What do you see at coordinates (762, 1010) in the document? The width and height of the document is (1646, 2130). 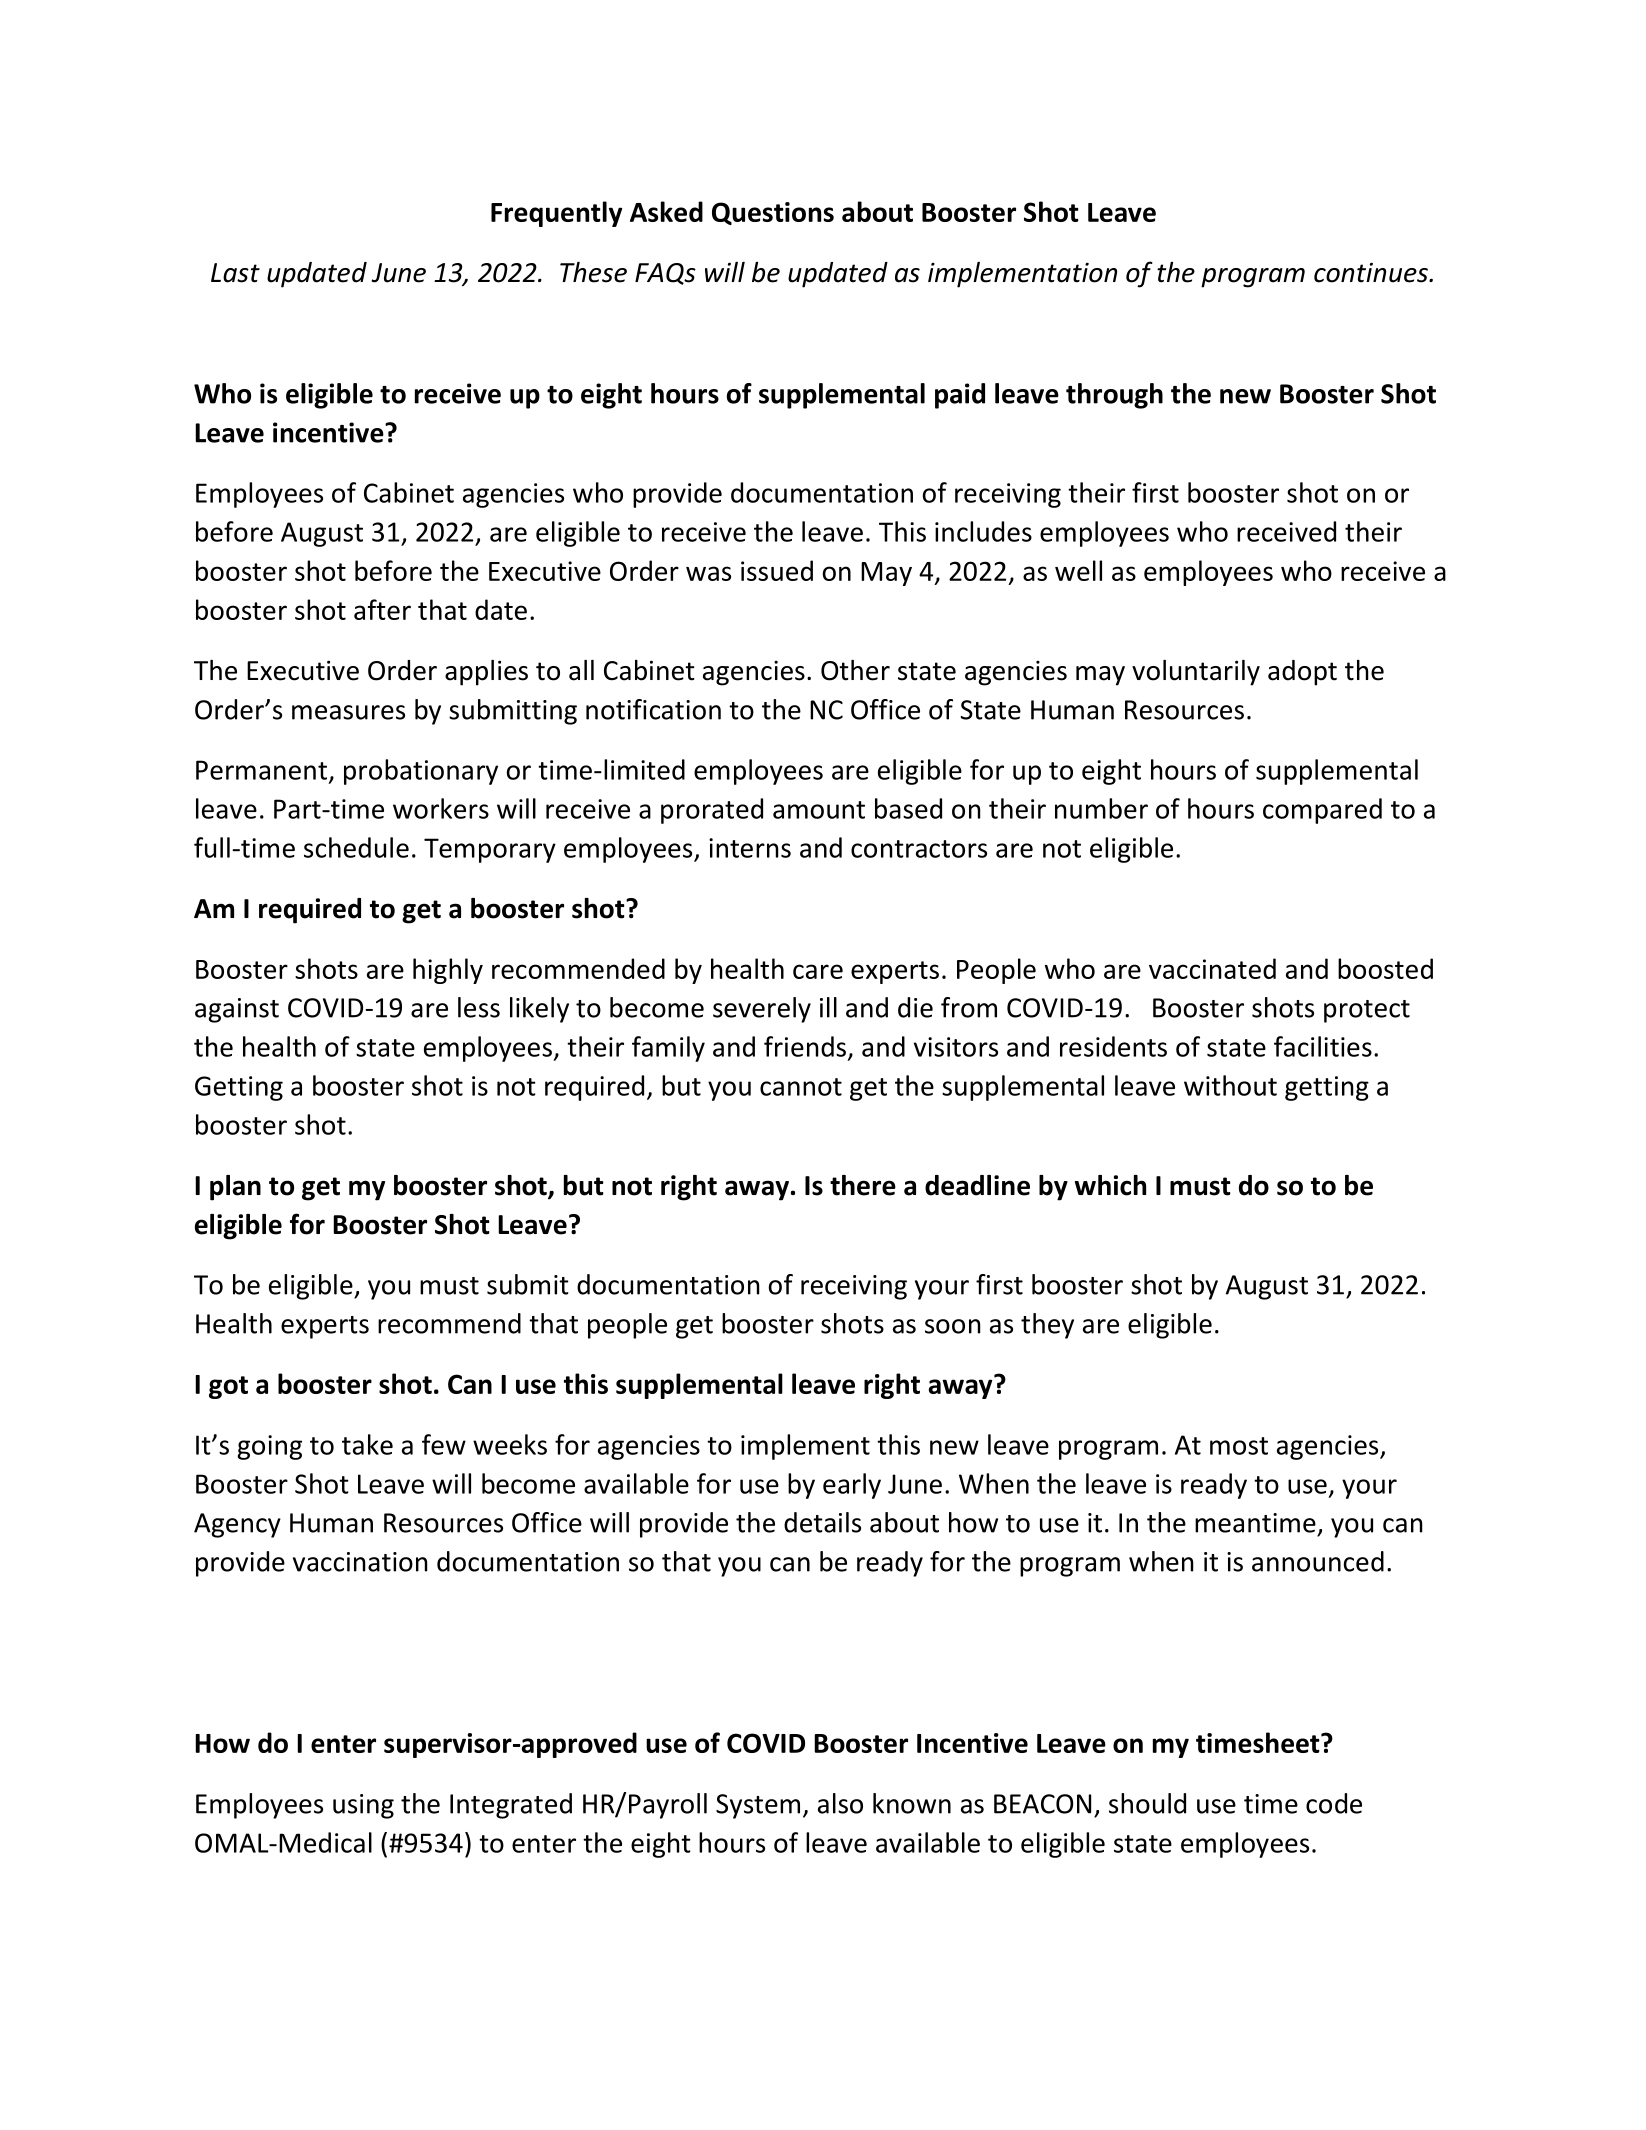 I see `severely` at bounding box center [762, 1010].
